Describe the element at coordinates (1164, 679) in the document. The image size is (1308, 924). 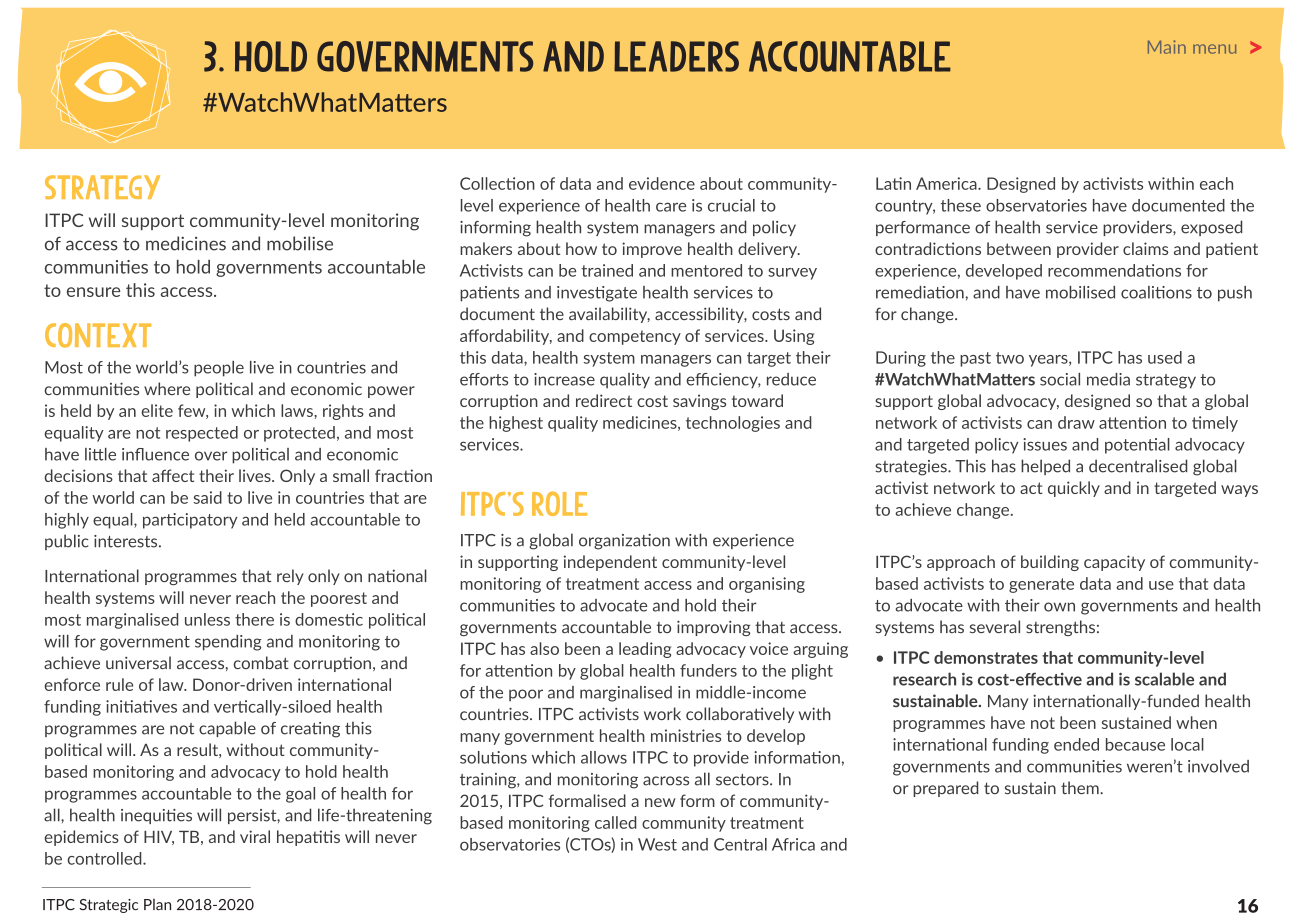
I see `scalable` at that location.
